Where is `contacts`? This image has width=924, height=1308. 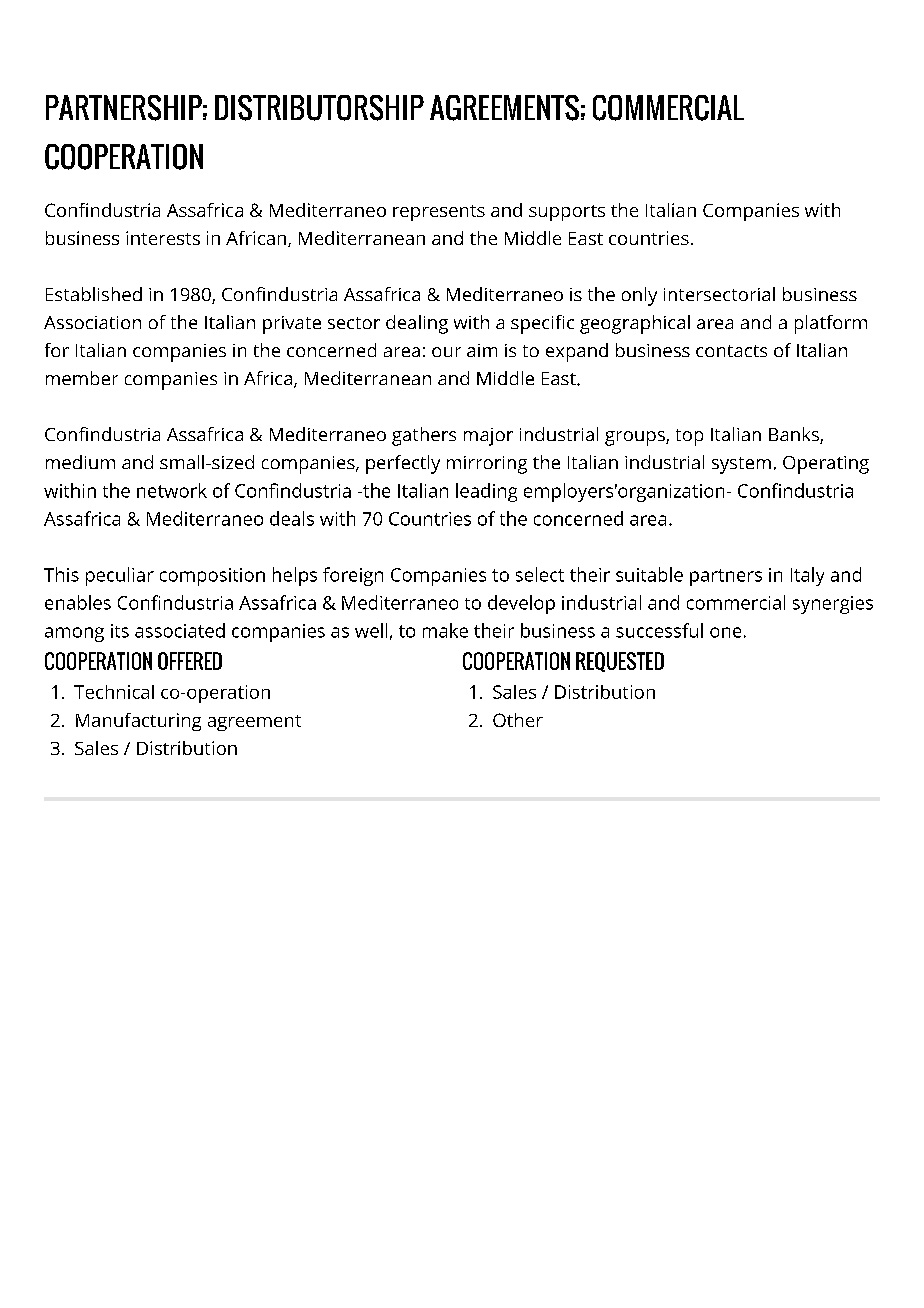
contacts is located at coordinates (731, 351).
